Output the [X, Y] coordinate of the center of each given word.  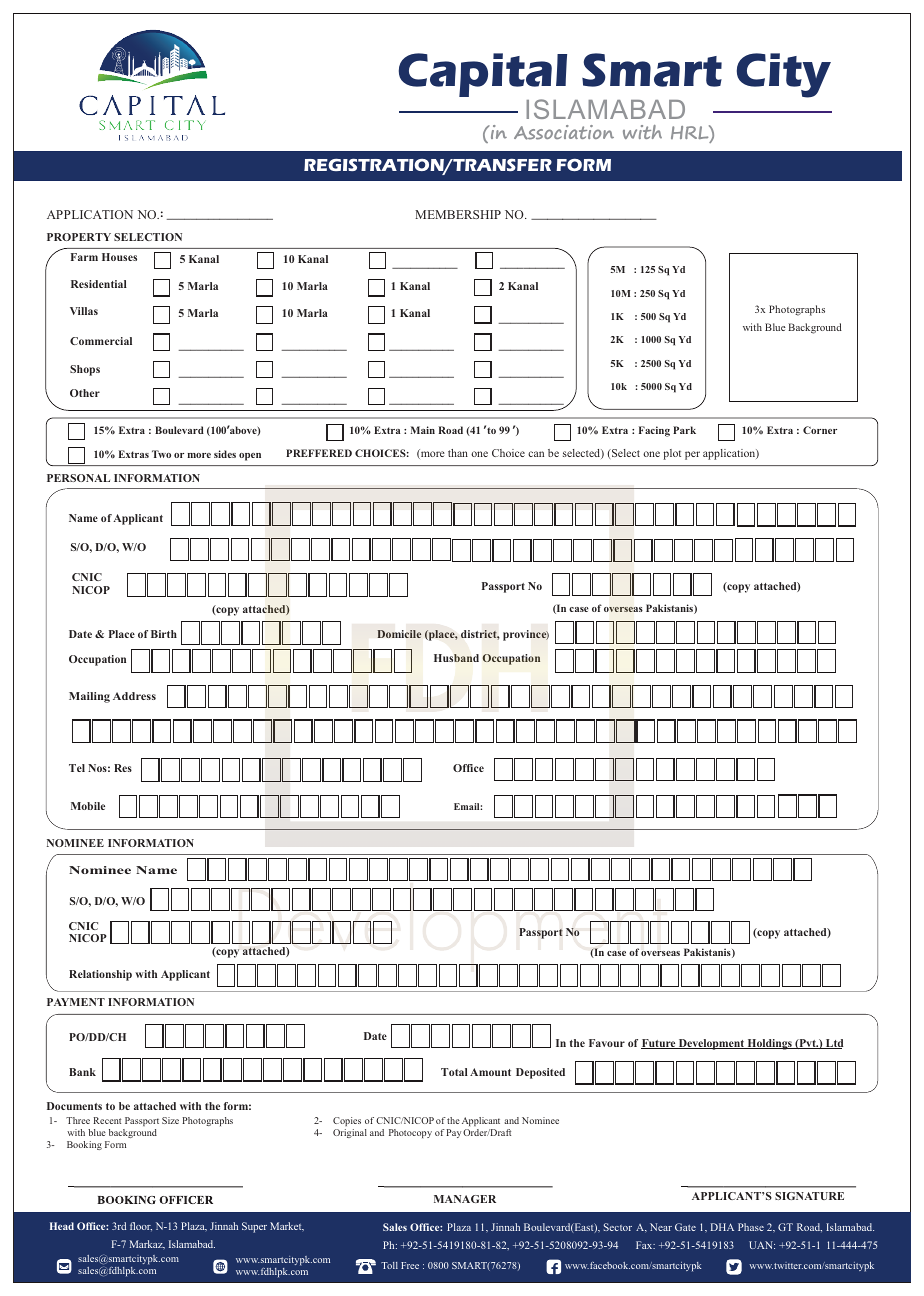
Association [564, 132]
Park [684, 430]
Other [85, 393]
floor [141, 1226]
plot [672, 454]
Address [134, 696]
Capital [483, 76]
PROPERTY [79, 237]
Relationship [100, 975]
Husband [456, 658]
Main [423, 430]
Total [454, 1072]
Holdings [769, 1044]
